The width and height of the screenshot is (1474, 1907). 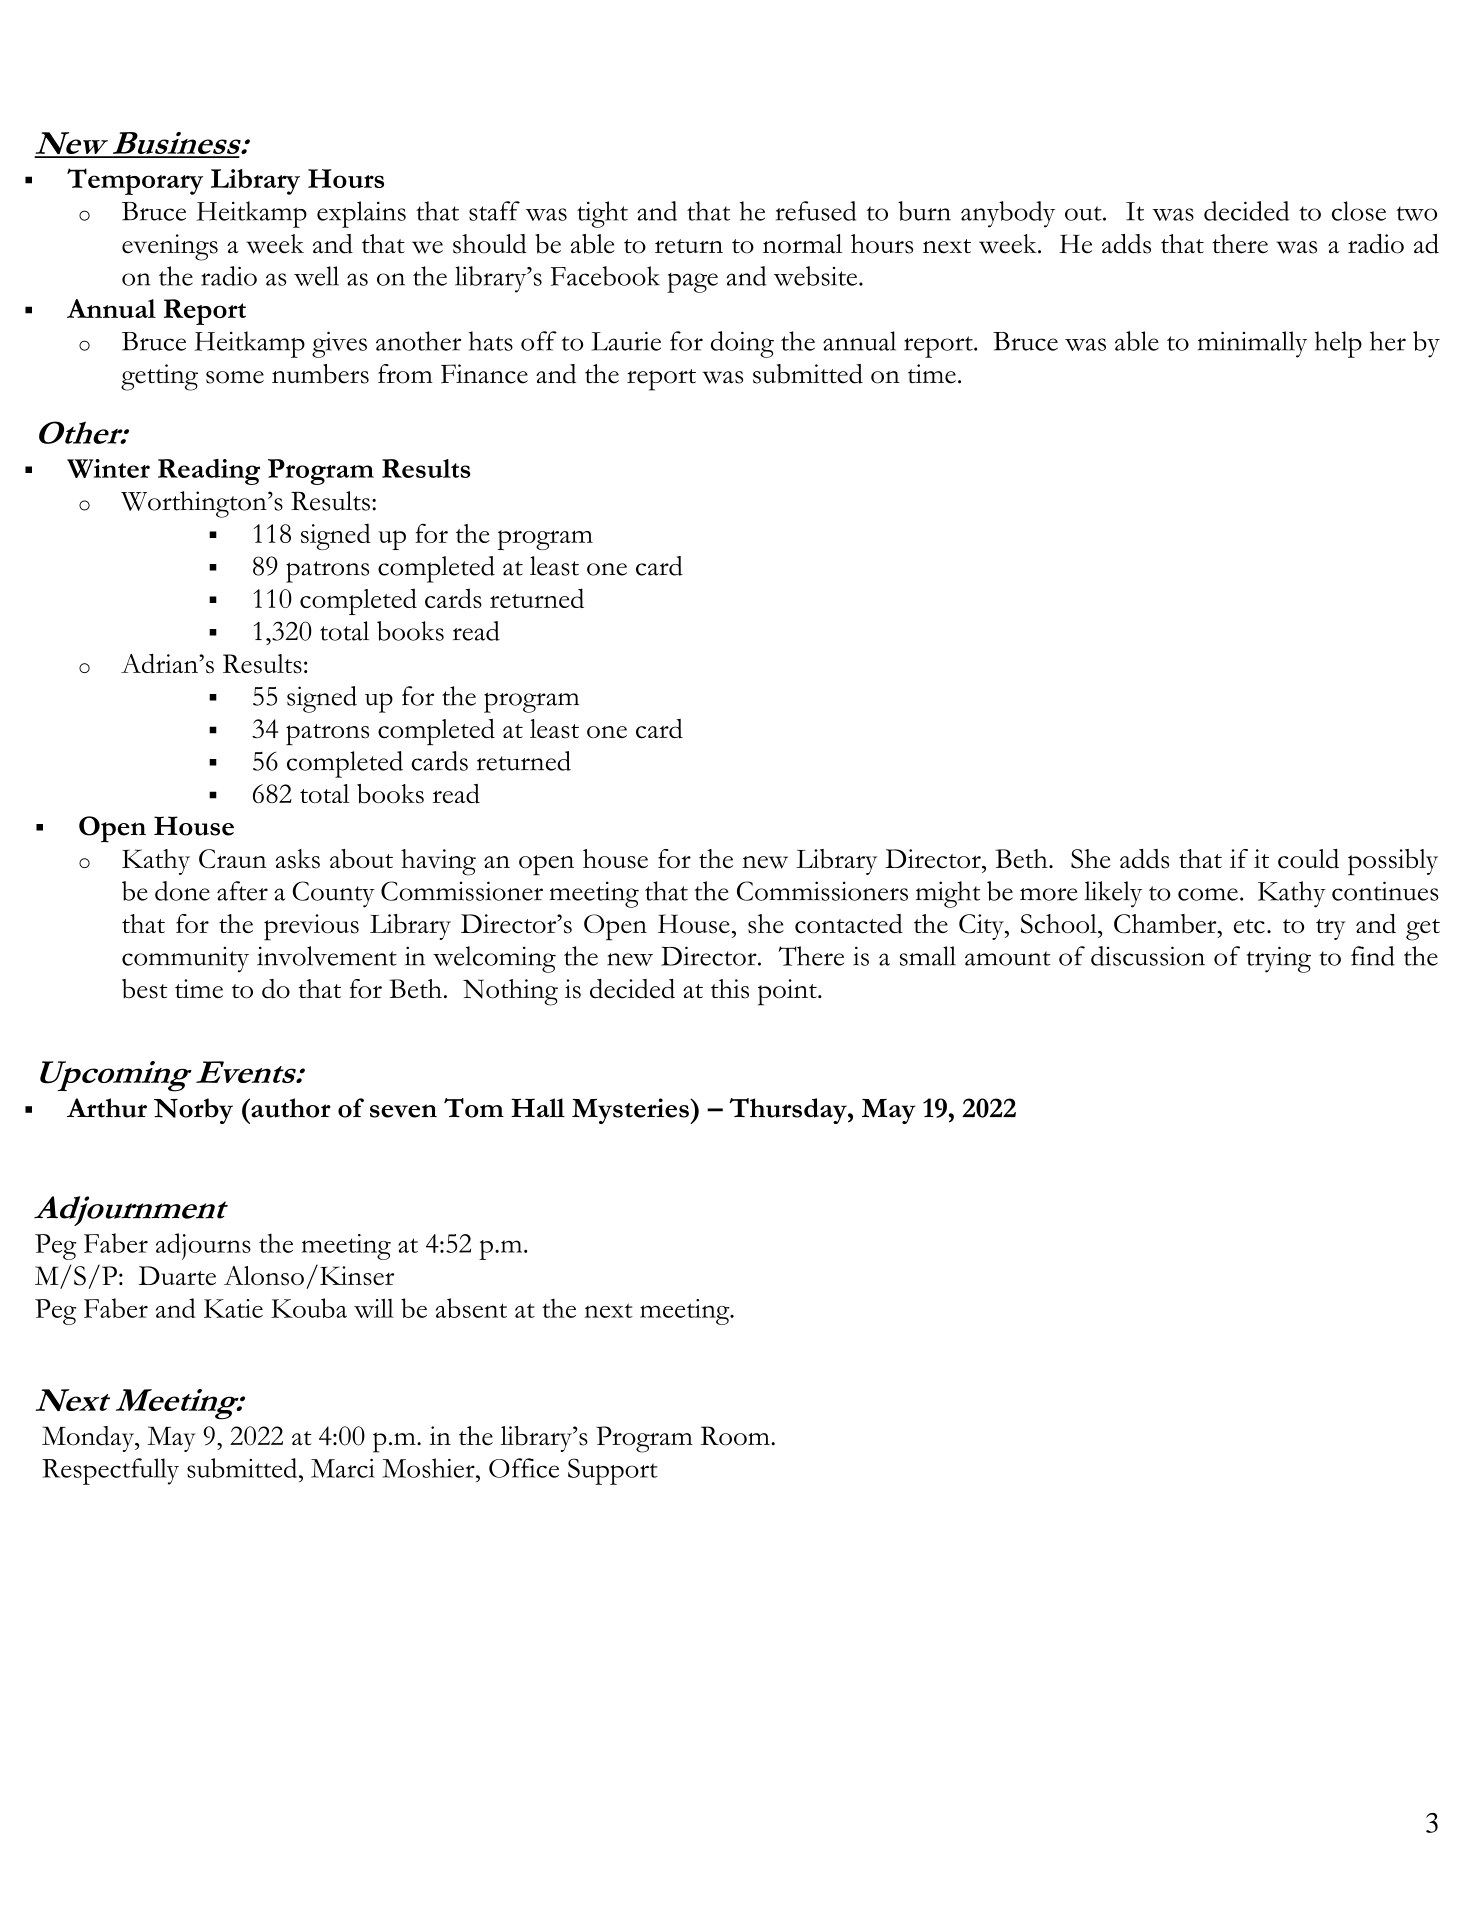 What do you see at coordinates (849, 924) in the screenshot?
I see `contacted` at bounding box center [849, 924].
